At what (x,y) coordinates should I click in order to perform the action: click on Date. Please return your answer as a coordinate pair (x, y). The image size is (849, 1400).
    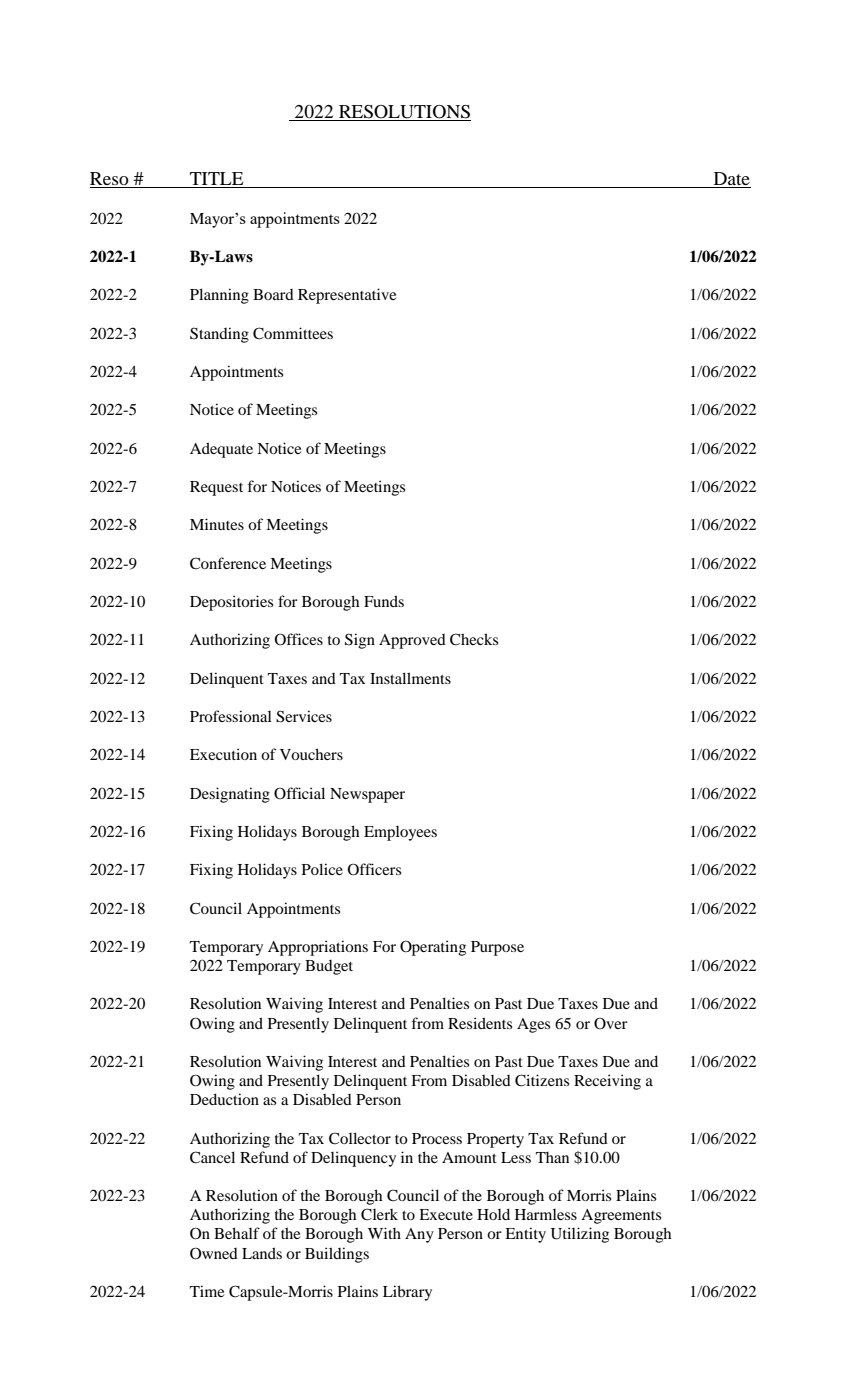
    Looking at the image, I should click on (732, 178).
